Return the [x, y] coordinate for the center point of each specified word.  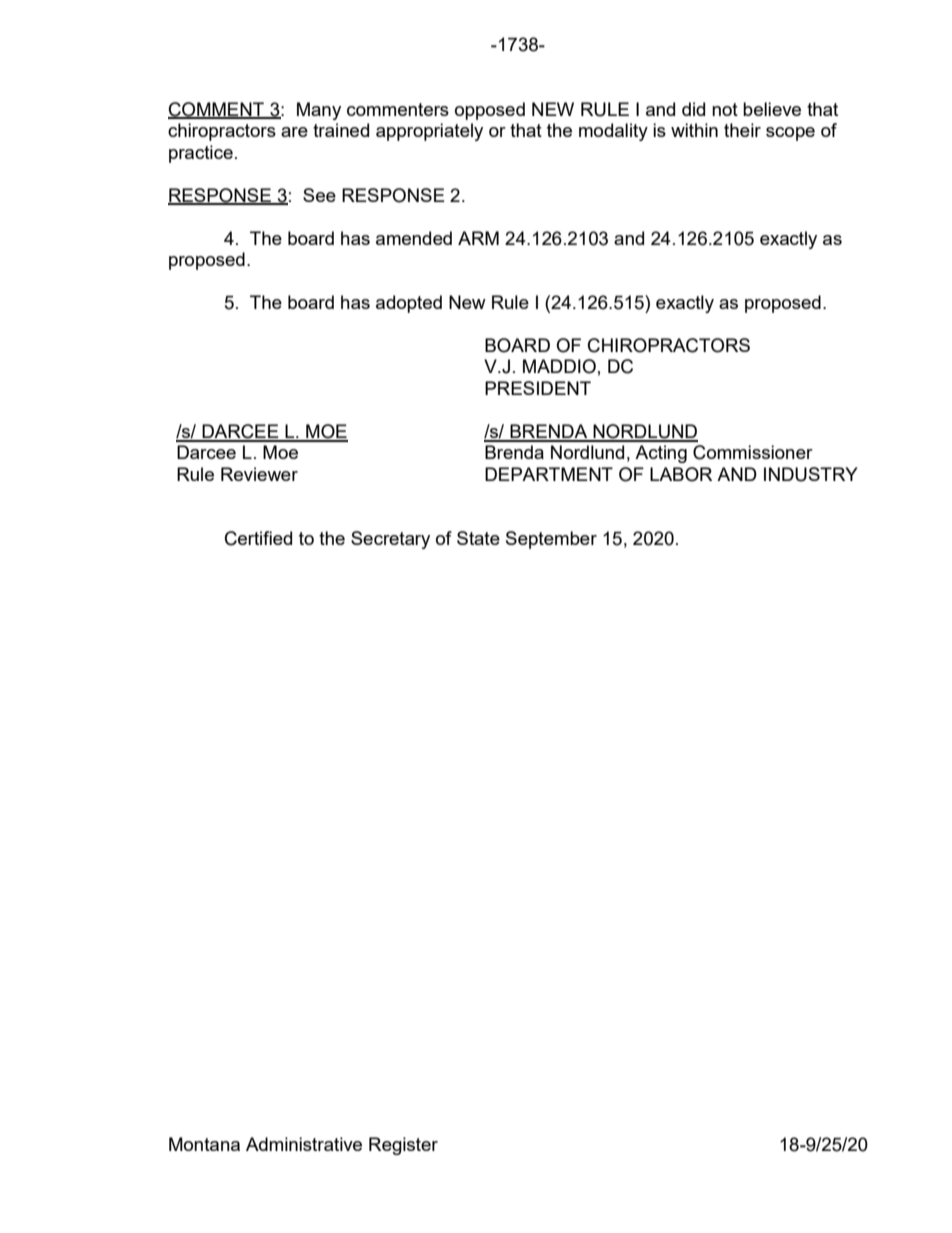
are [294, 132]
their [742, 130]
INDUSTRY [811, 474]
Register [403, 1146]
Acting [661, 454]
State [478, 538]
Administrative [304, 1144]
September [551, 540]
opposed [490, 111]
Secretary [390, 540]
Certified [258, 538]
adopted [409, 304]
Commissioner [753, 452]
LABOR [681, 474]
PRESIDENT [538, 388]
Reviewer [259, 474]
